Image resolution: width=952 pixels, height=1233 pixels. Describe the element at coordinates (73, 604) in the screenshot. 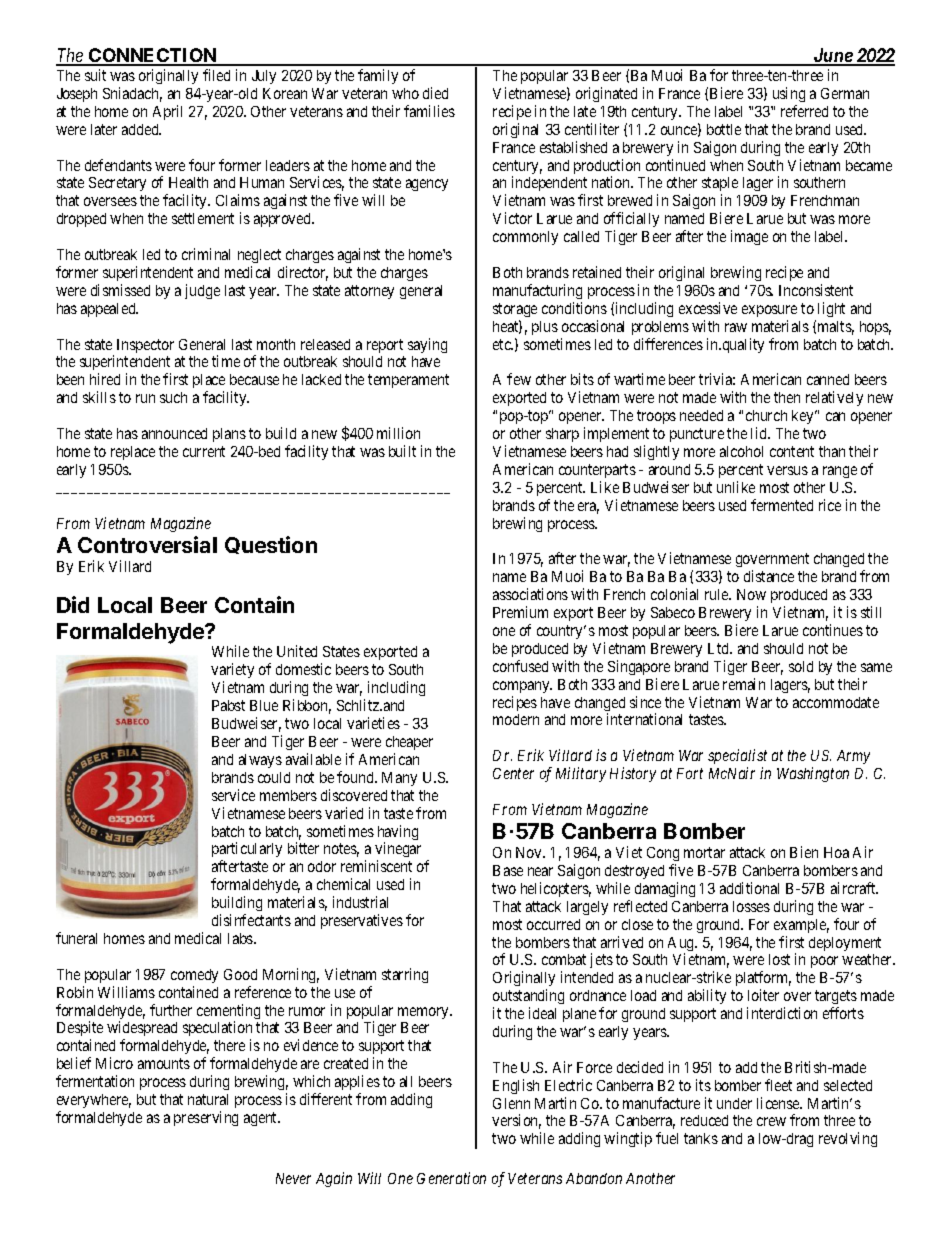

I see `Did` at that location.
